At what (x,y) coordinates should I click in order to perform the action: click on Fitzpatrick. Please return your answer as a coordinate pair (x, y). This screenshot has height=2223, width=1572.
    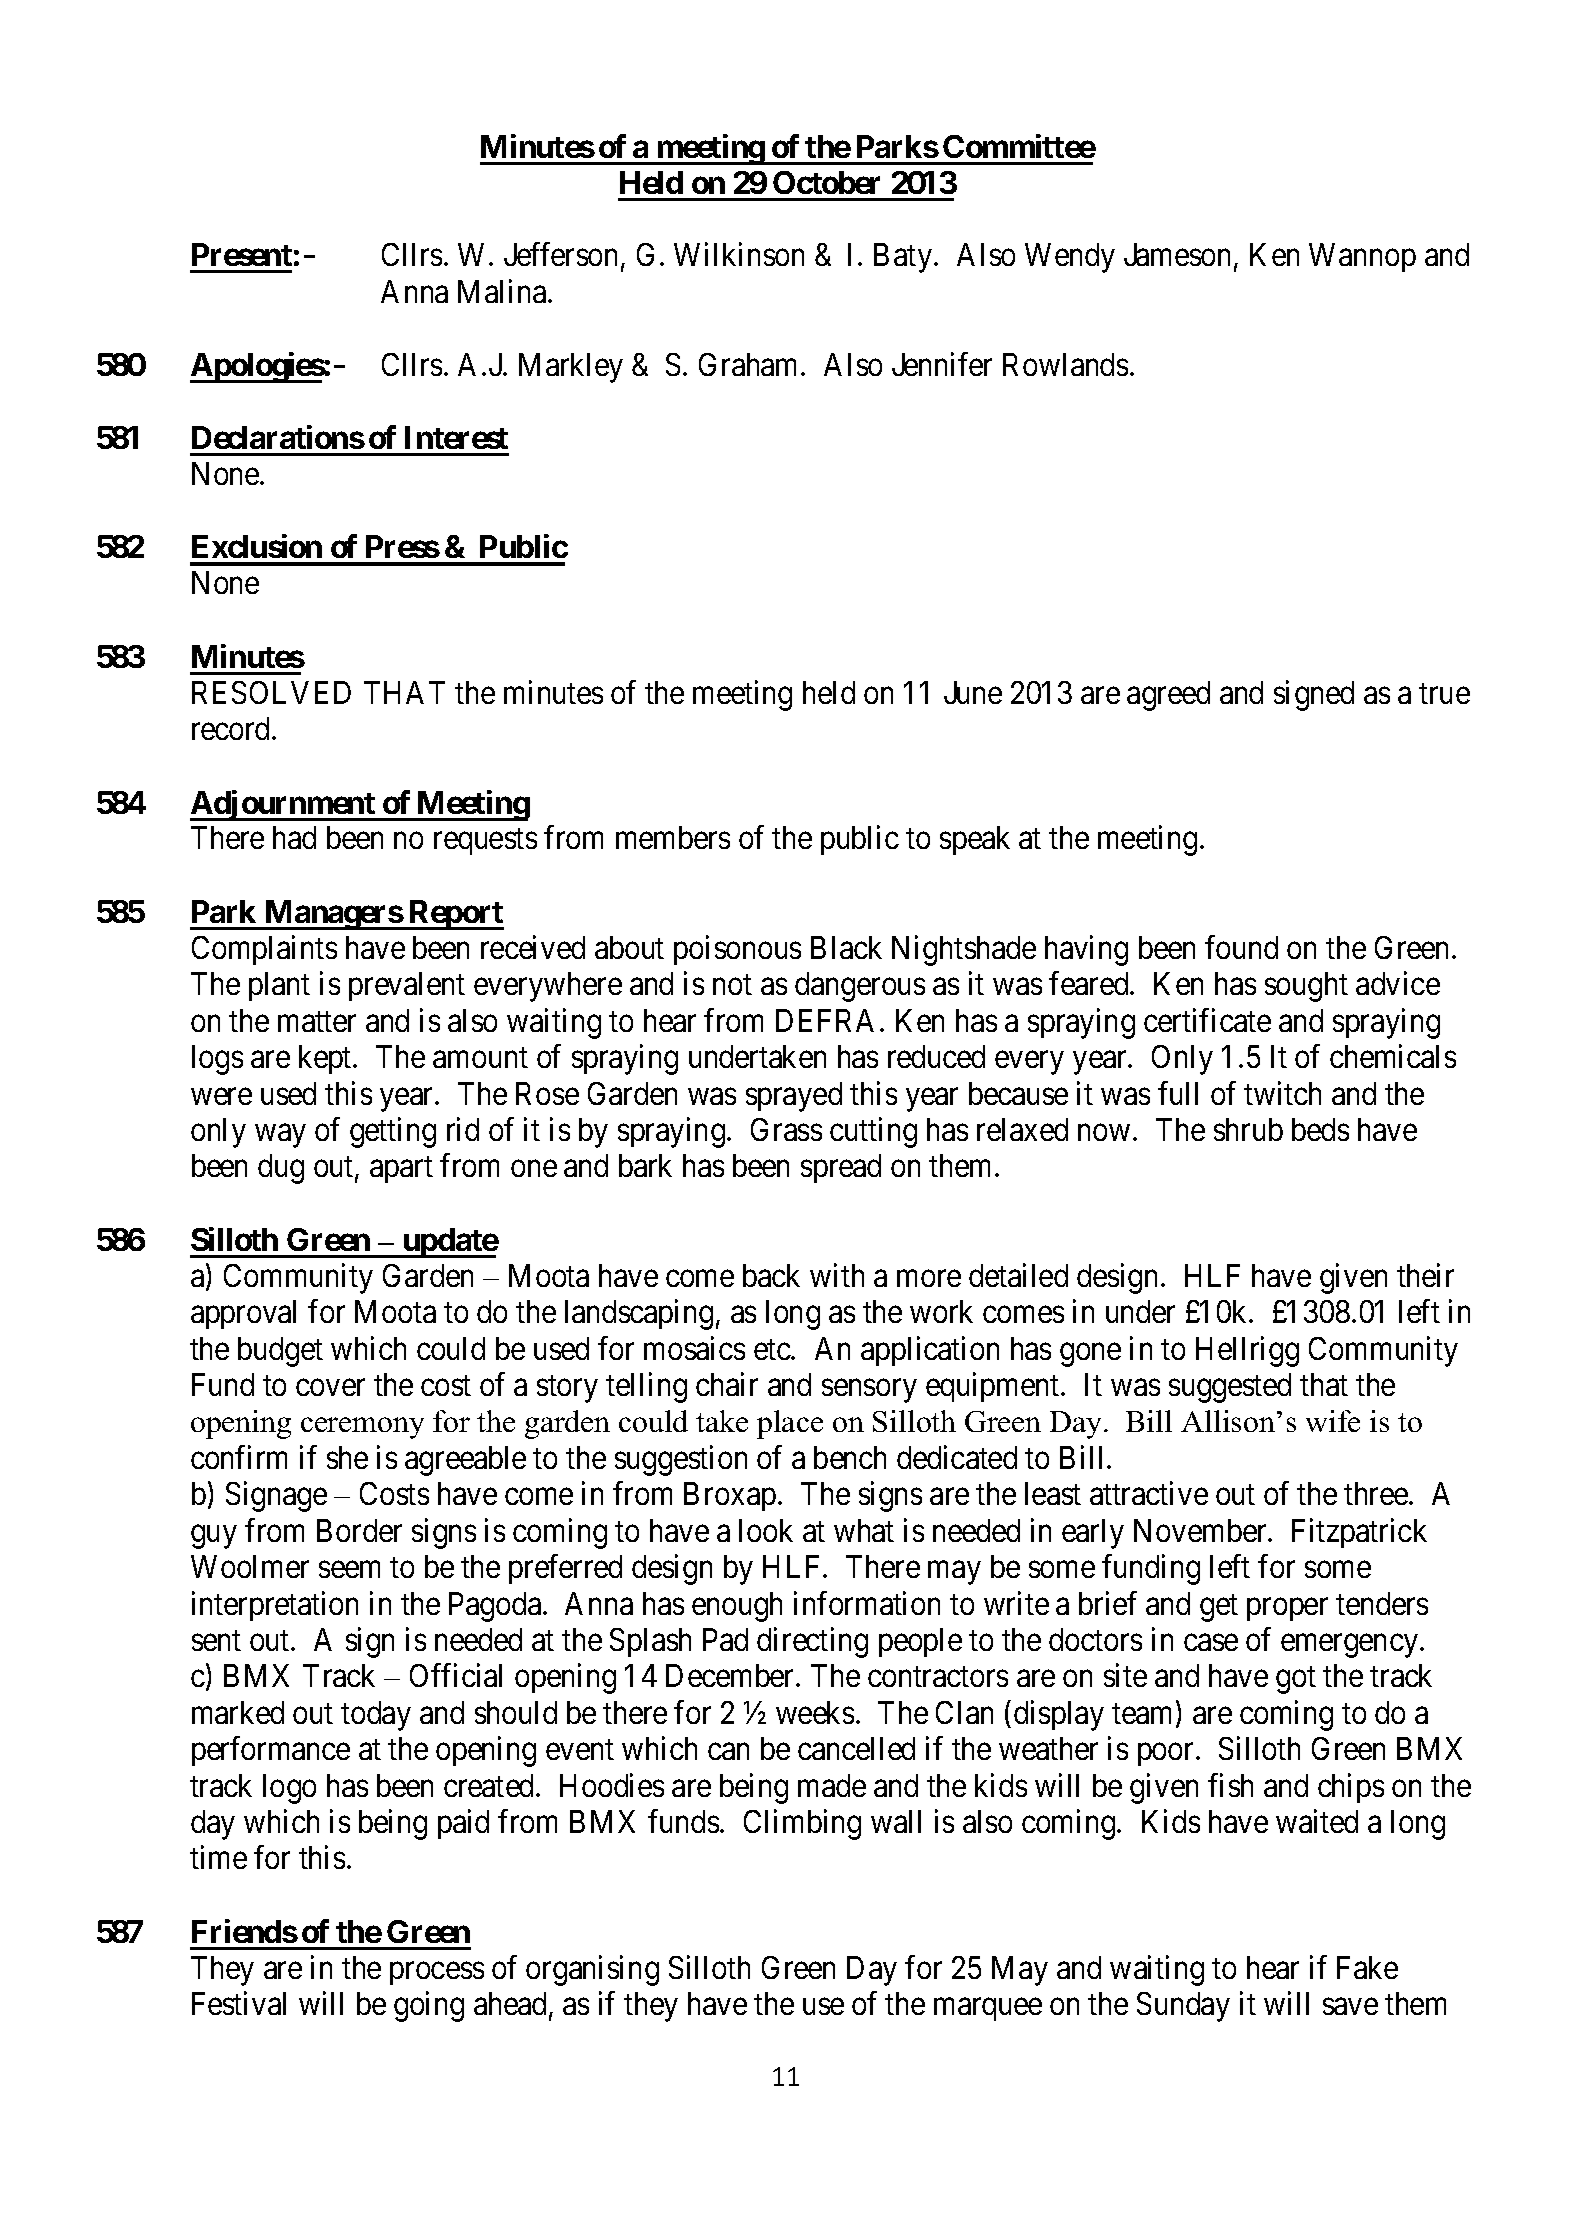
    Looking at the image, I should click on (1359, 1533).
